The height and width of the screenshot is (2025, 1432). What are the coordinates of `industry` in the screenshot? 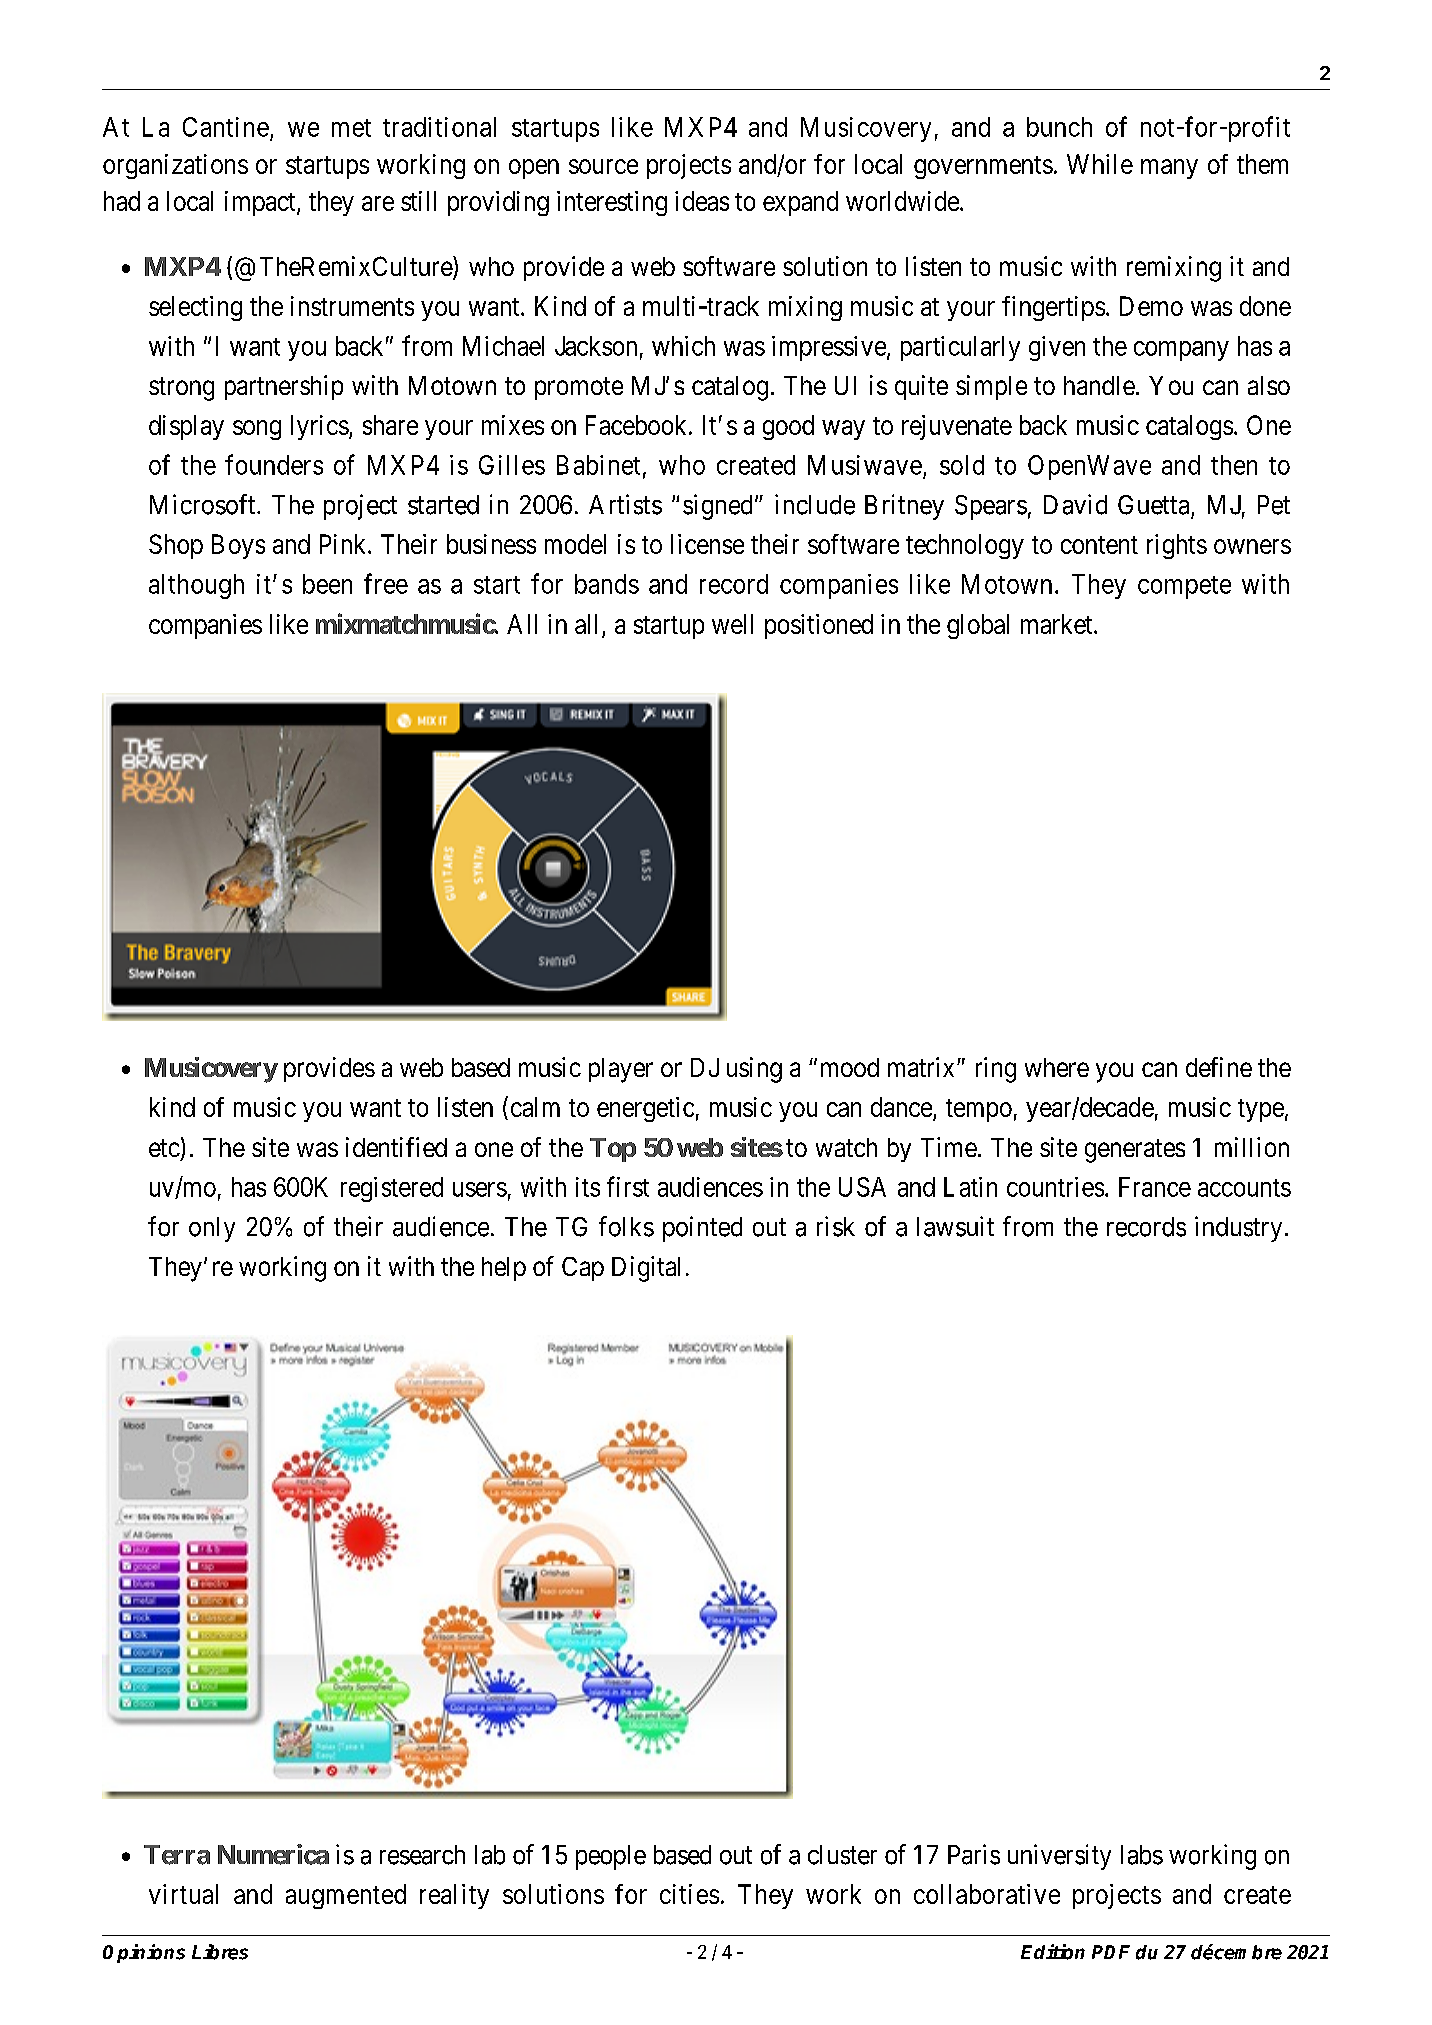 It's located at (1238, 1229).
